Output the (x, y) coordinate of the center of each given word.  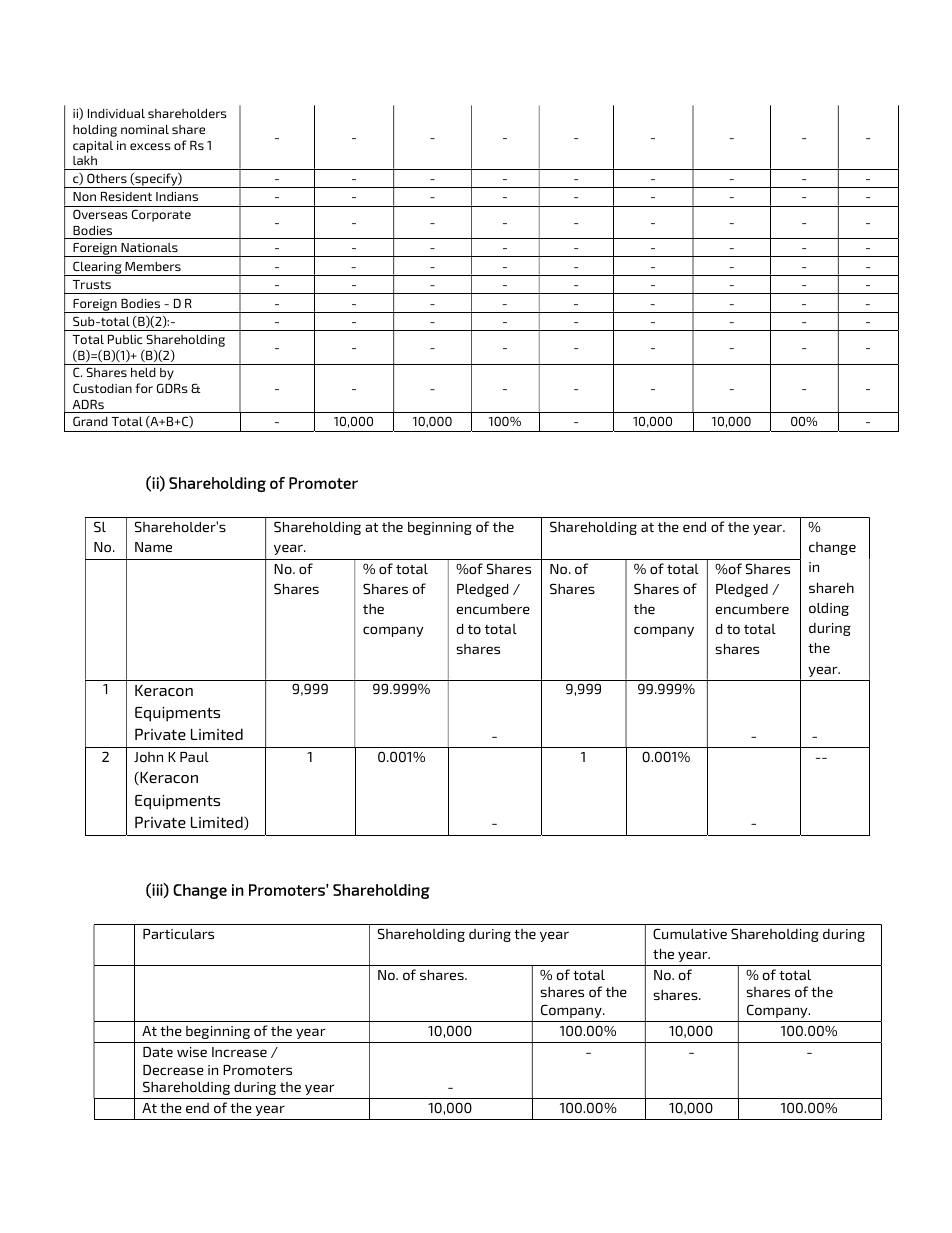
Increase (239, 1052)
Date (158, 1052)
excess (150, 146)
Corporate (161, 215)
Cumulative (690, 933)
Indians (177, 196)
